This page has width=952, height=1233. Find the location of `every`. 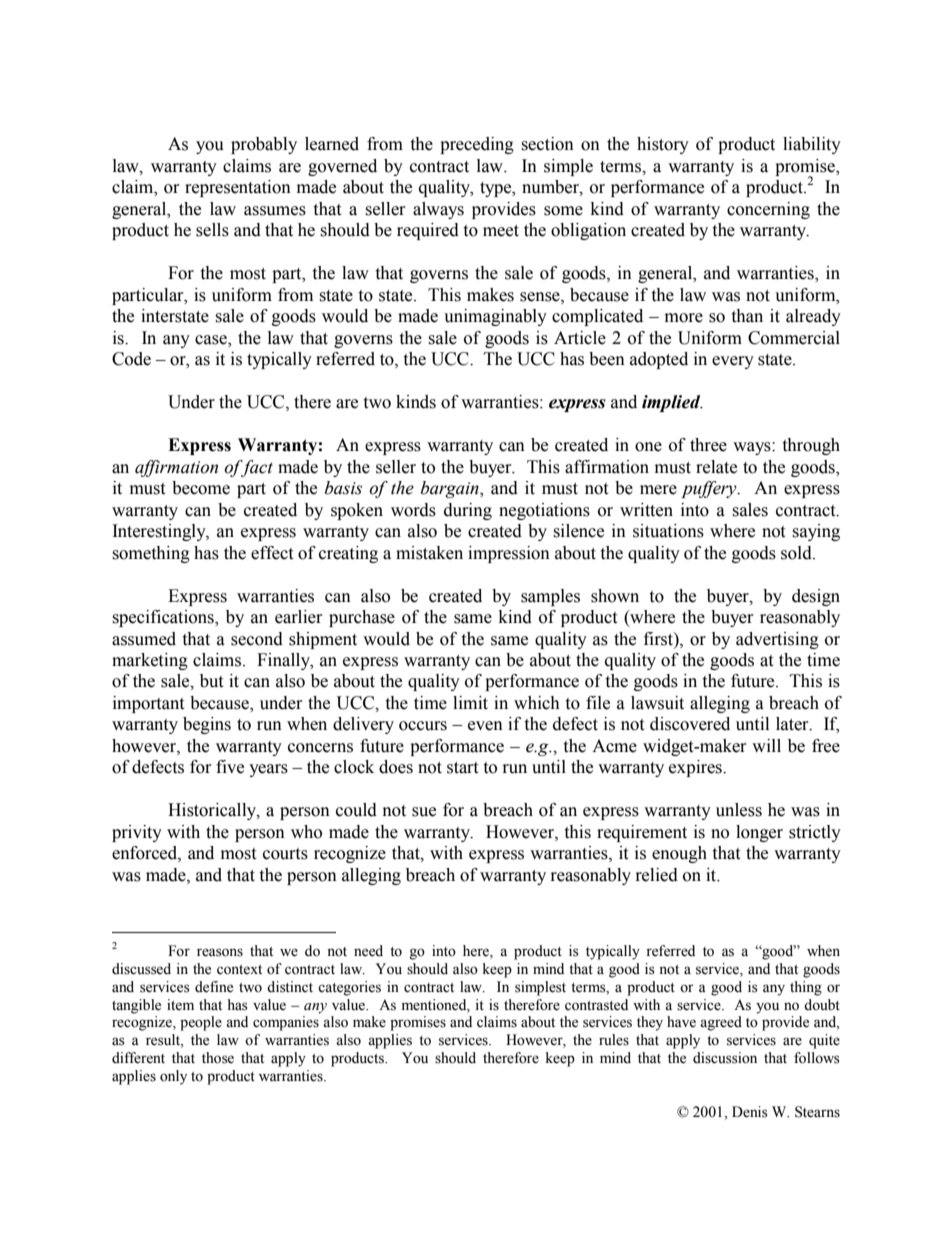

every is located at coordinates (733, 362).
